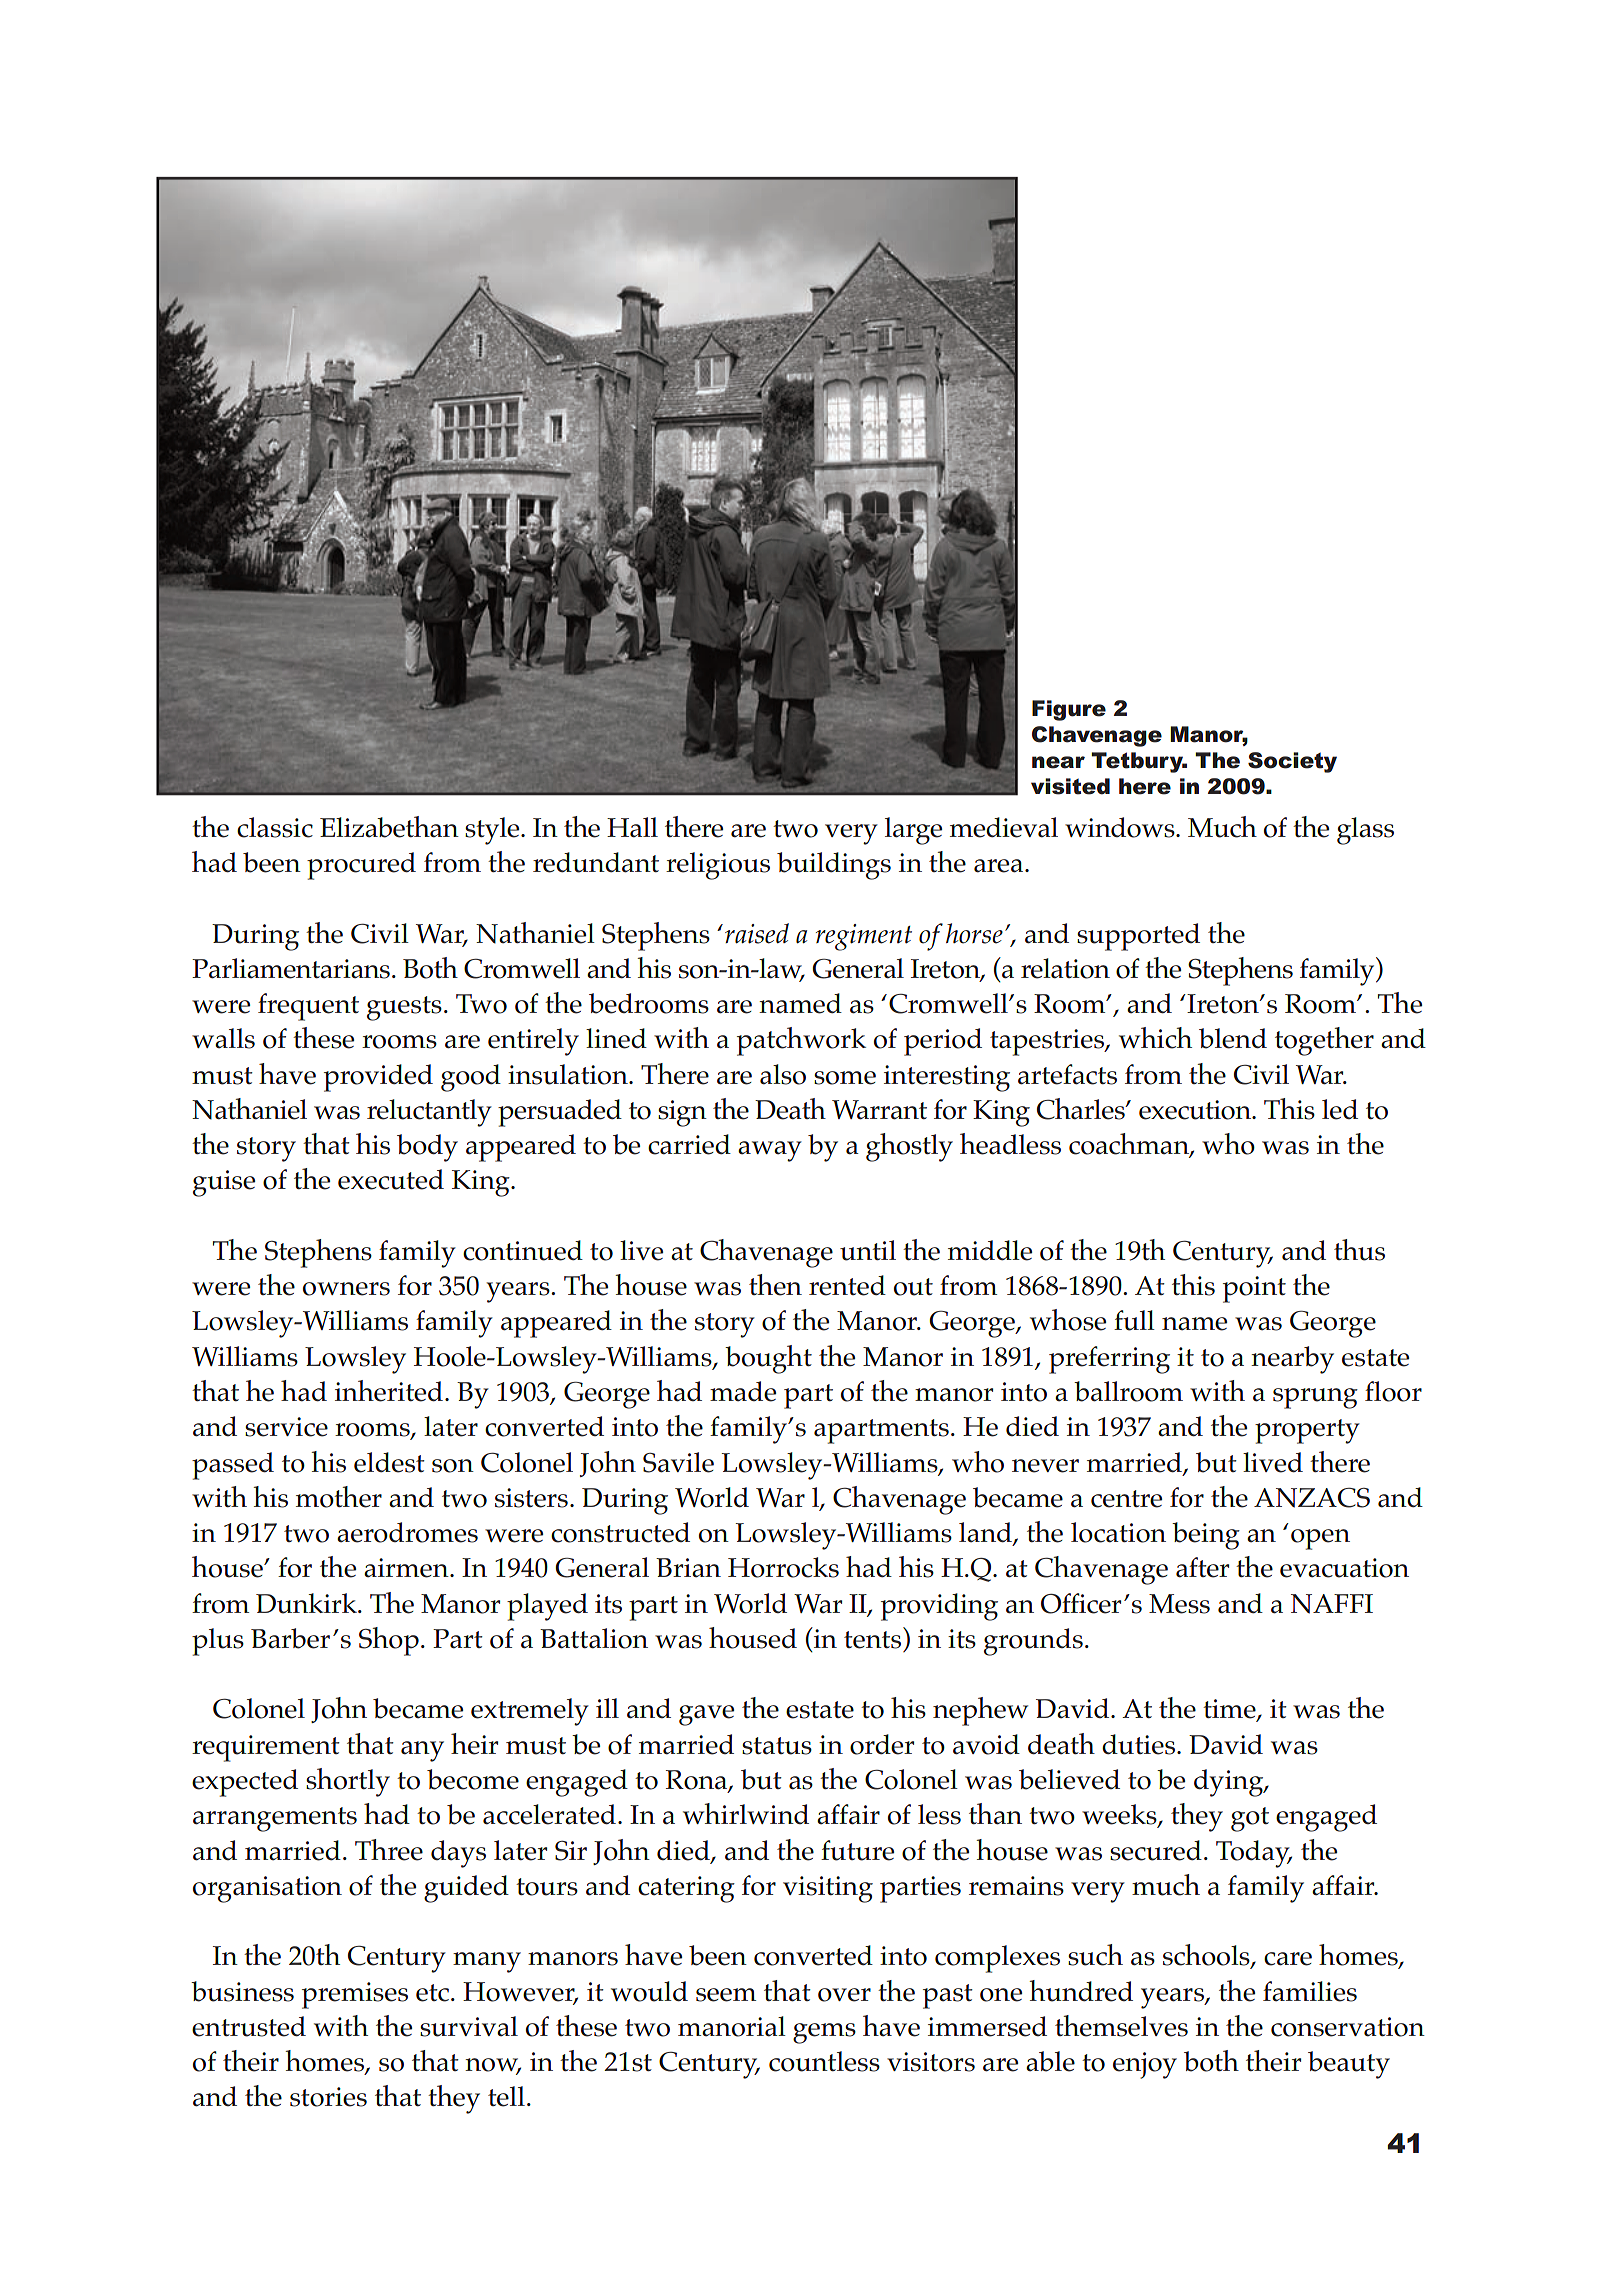 The width and height of the screenshot is (1615, 2284). I want to click on inherited, so click(389, 1391).
